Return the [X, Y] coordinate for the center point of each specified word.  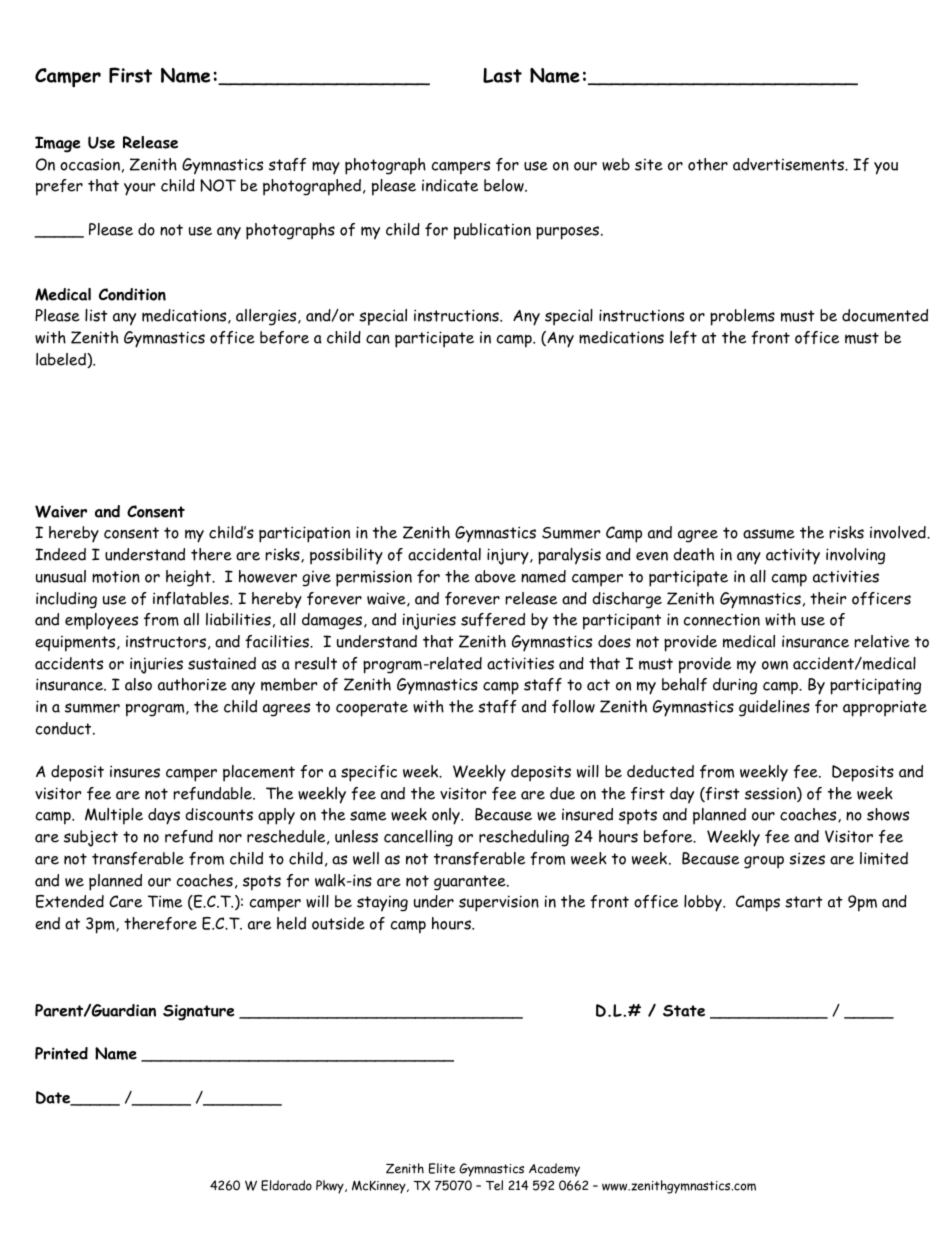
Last [502, 75]
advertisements [790, 164]
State [684, 1011]
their [828, 598]
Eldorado [286, 1185]
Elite [442, 1168]
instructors [166, 641]
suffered [493, 619]
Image [58, 144]
